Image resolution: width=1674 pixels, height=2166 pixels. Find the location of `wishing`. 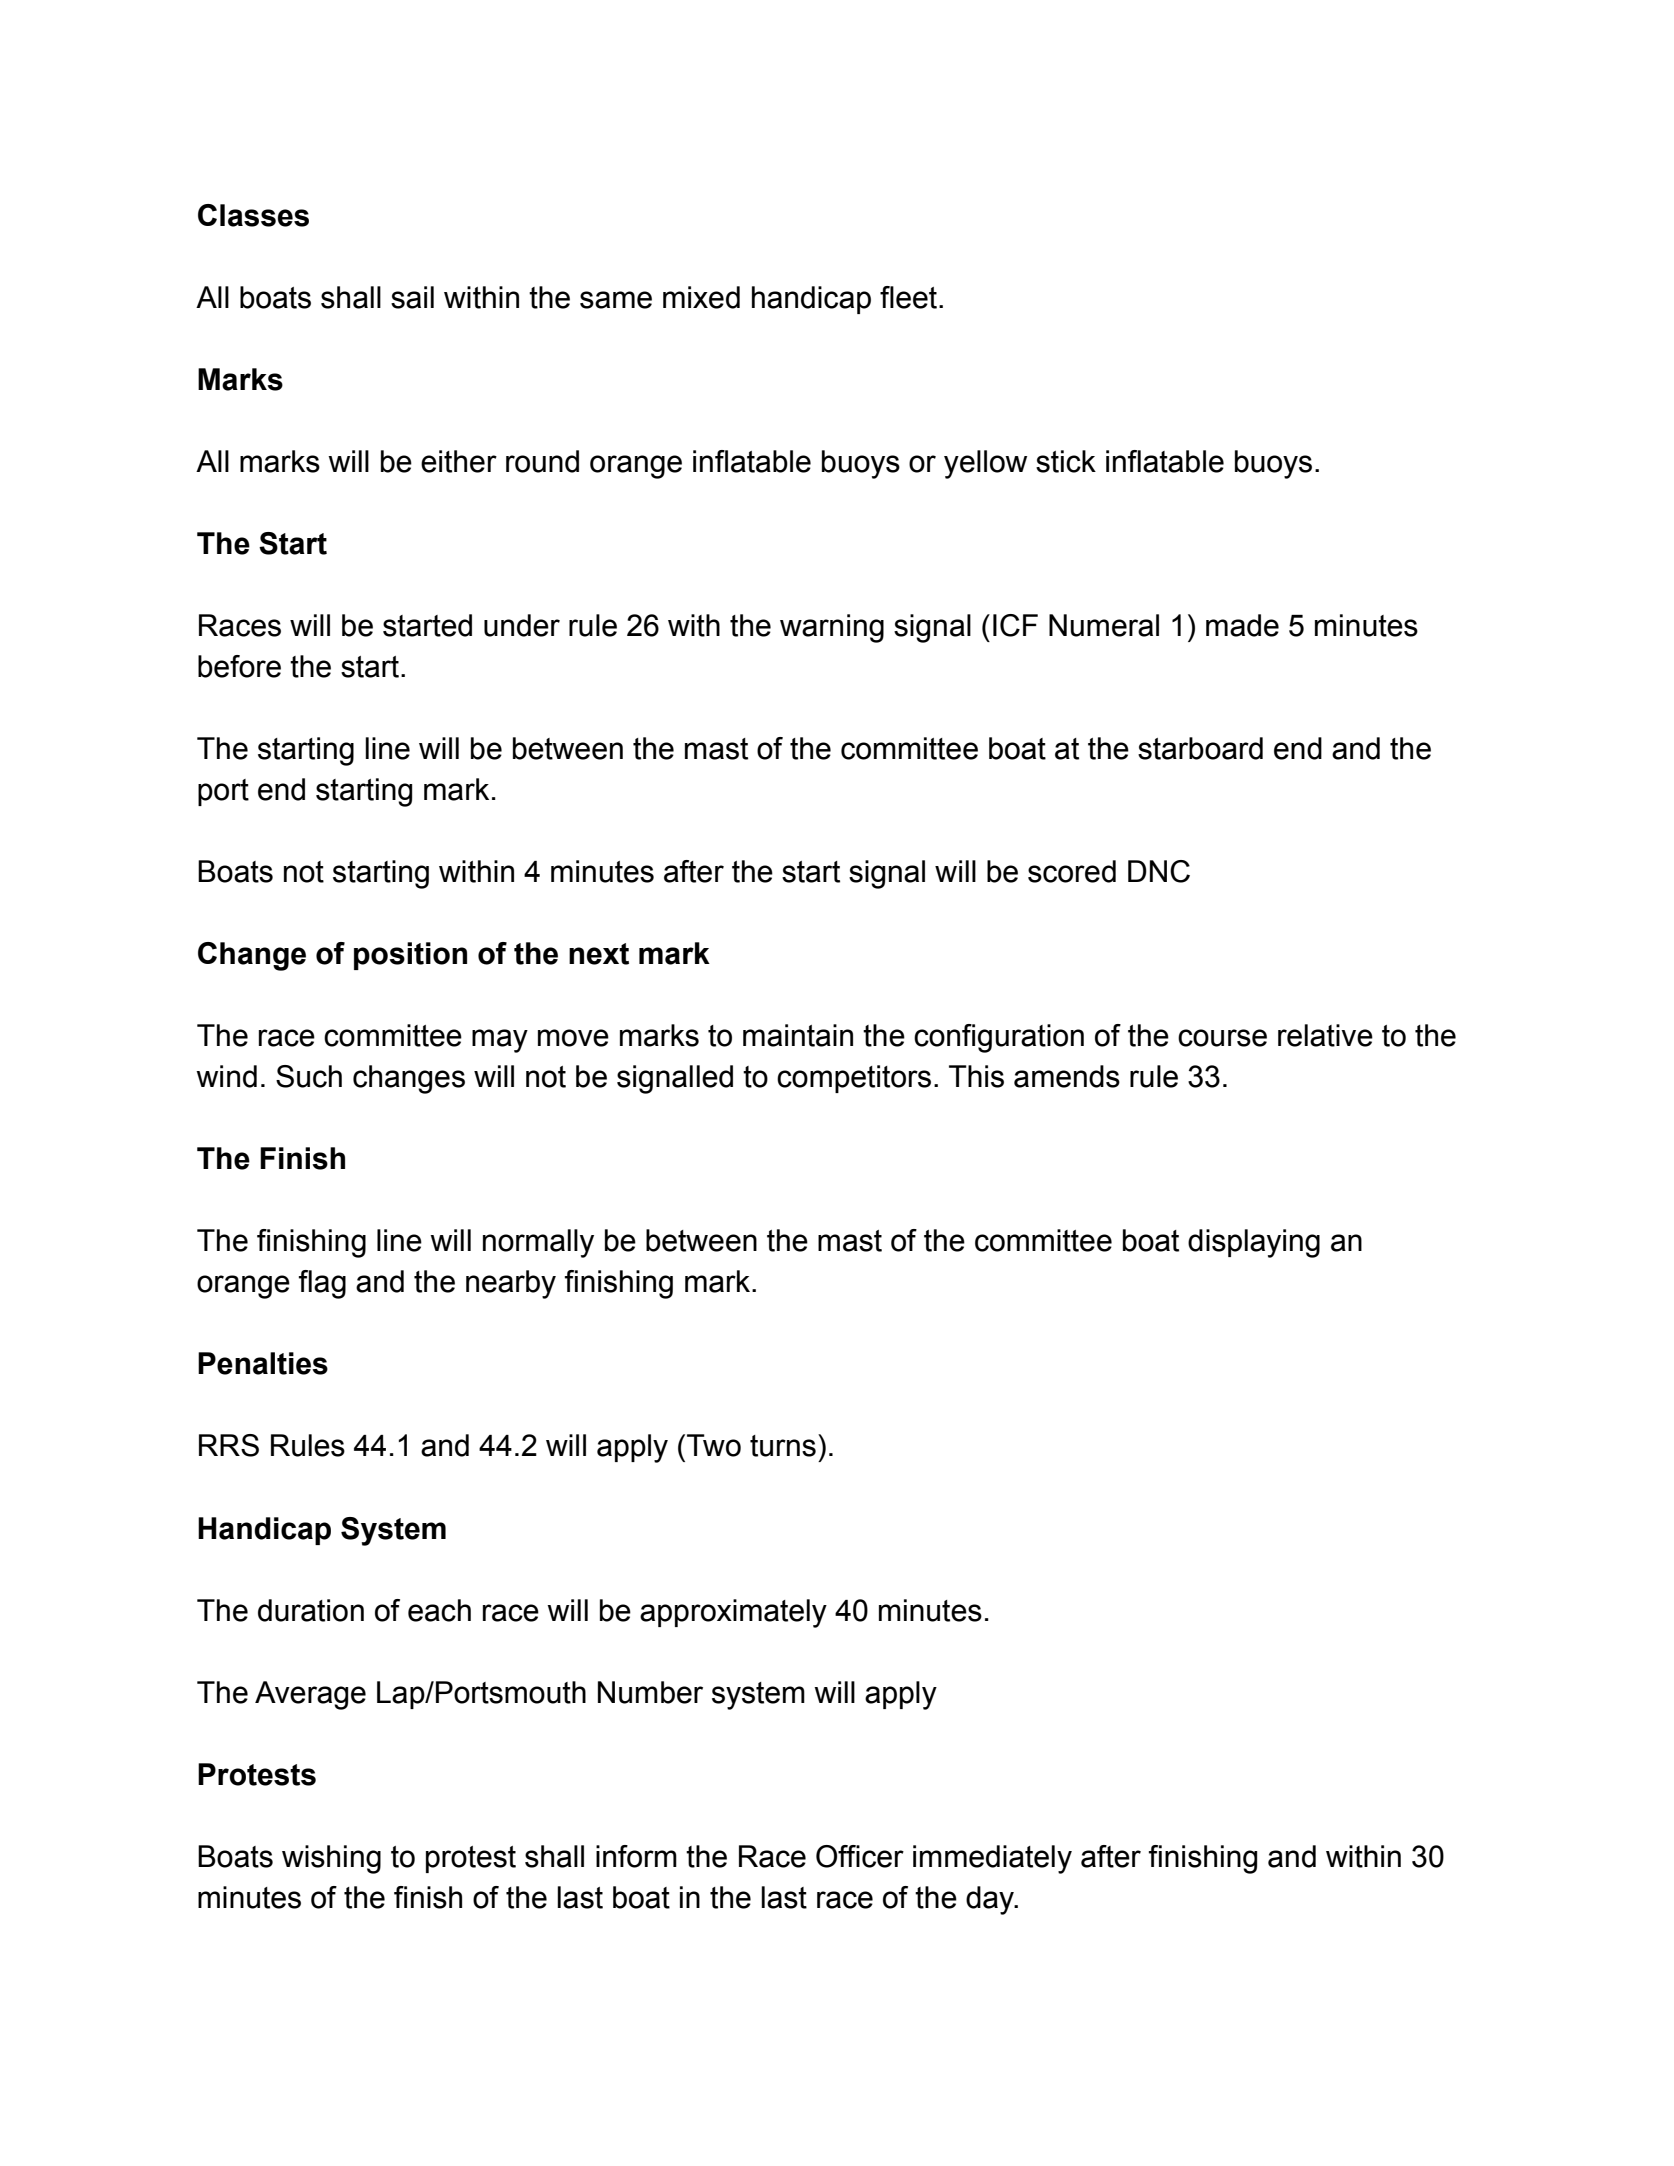

wishing is located at coordinates (331, 1859).
